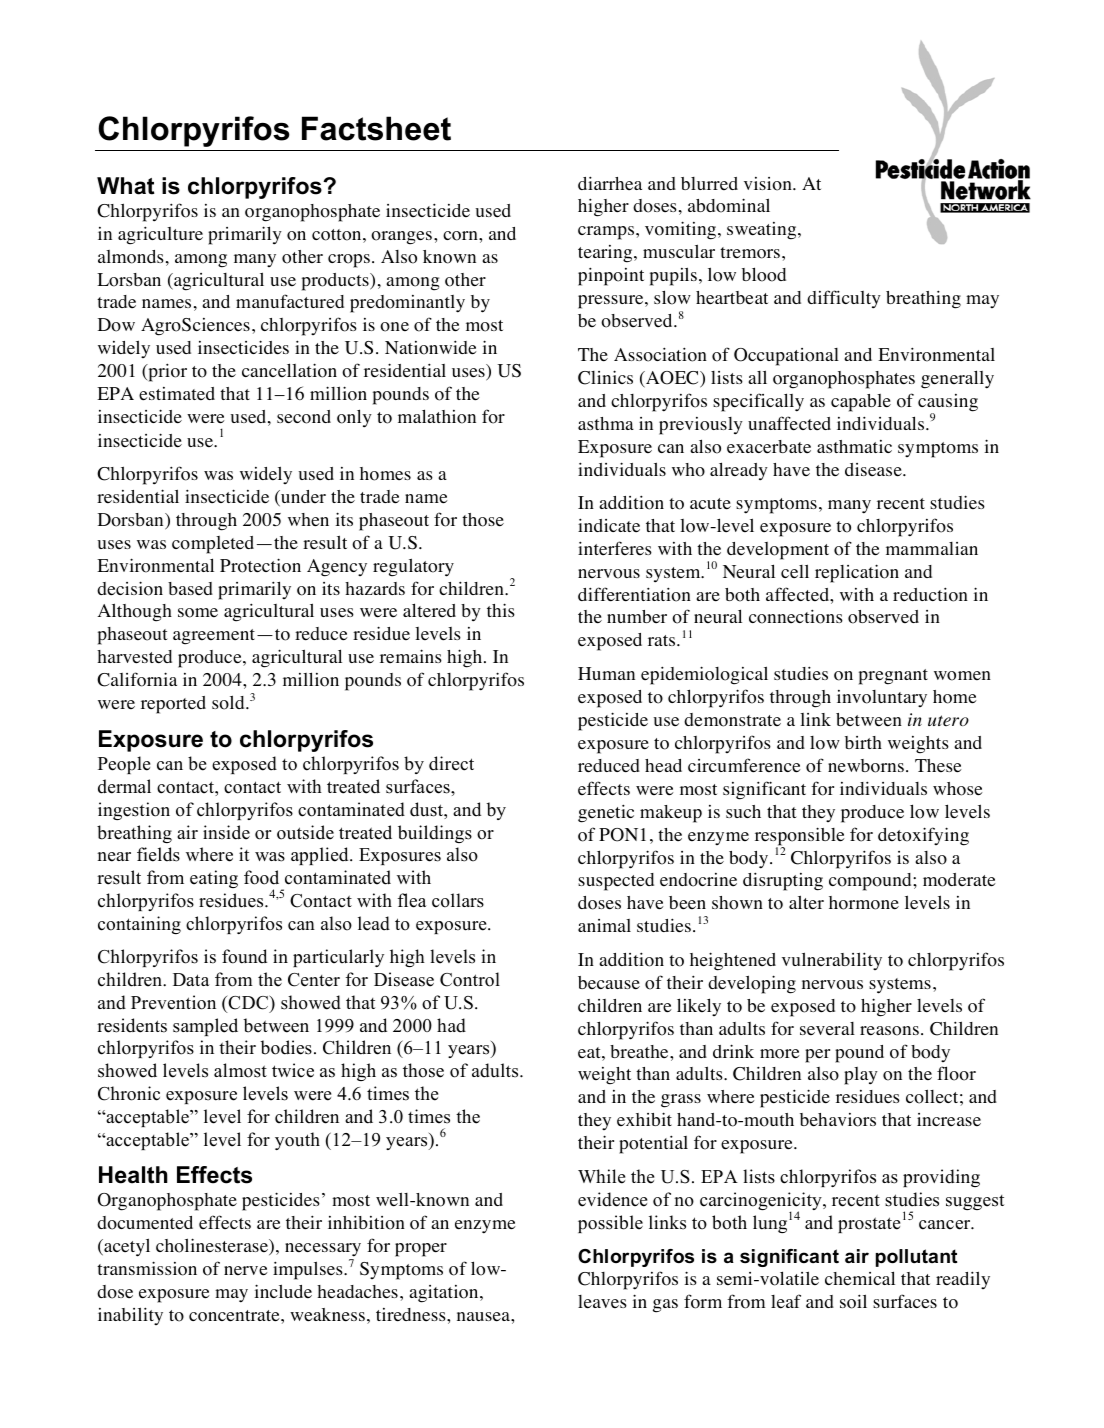  Describe the element at coordinates (451, 763) in the document. I see `direct` at that location.
